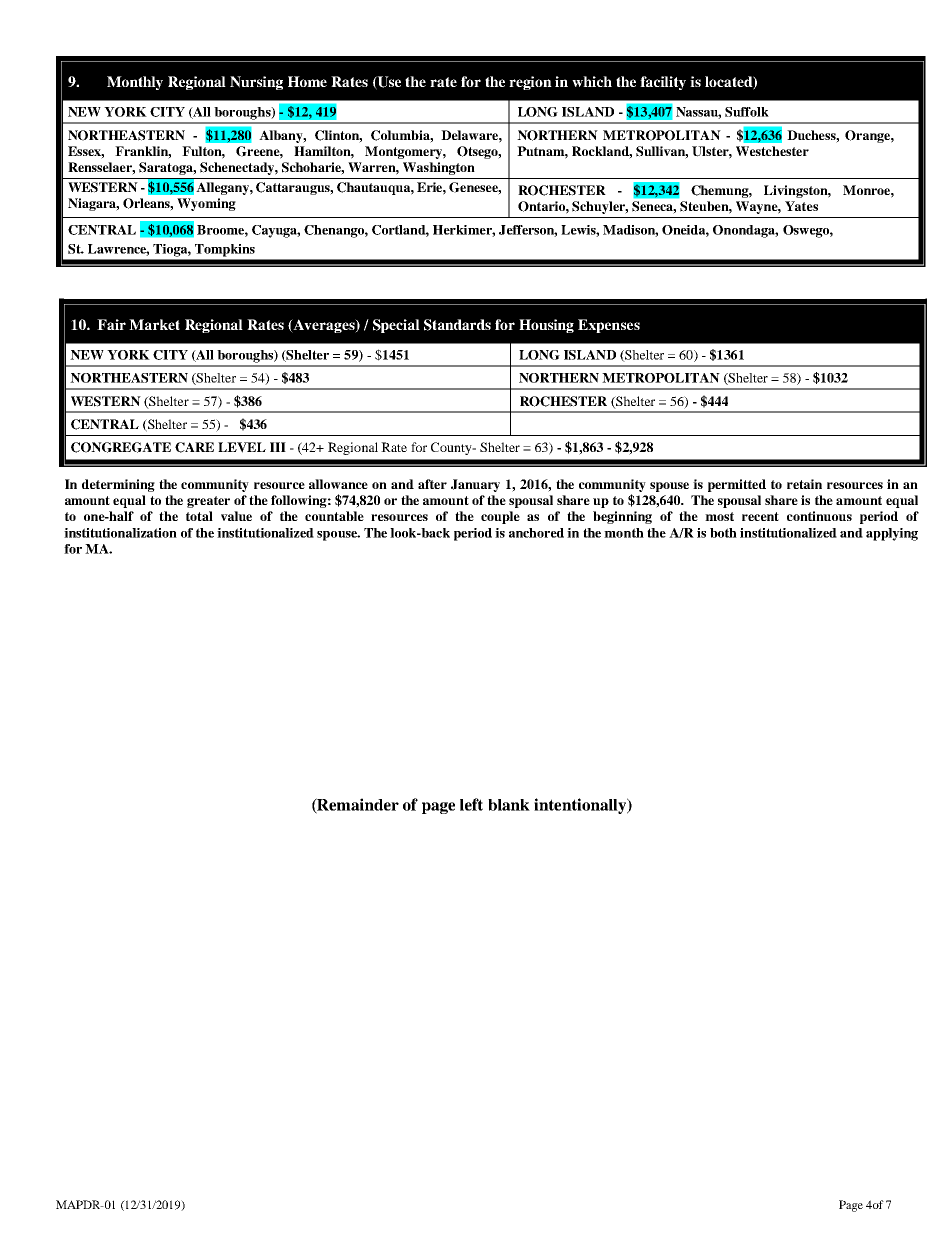 The height and width of the document is (1233, 952). Describe the element at coordinates (747, 112) in the document. I see `Suffolk` at that location.
